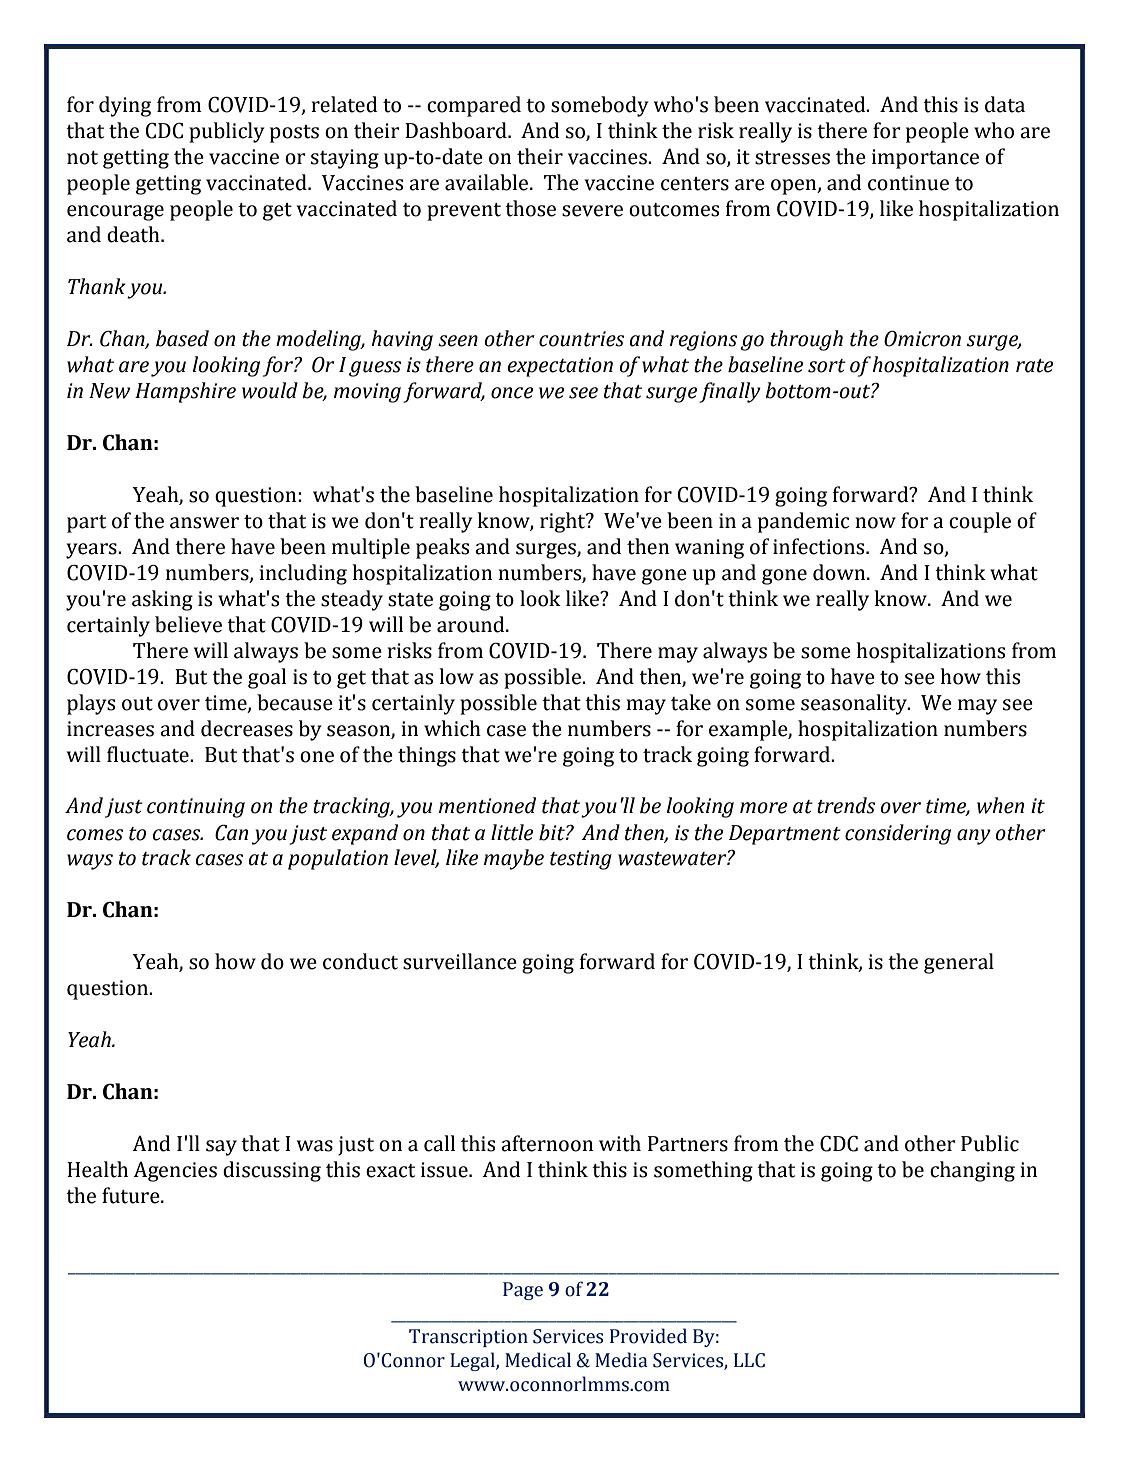 The image size is (1129, 1462). I want to click on Medical, so click(538, 1360).
